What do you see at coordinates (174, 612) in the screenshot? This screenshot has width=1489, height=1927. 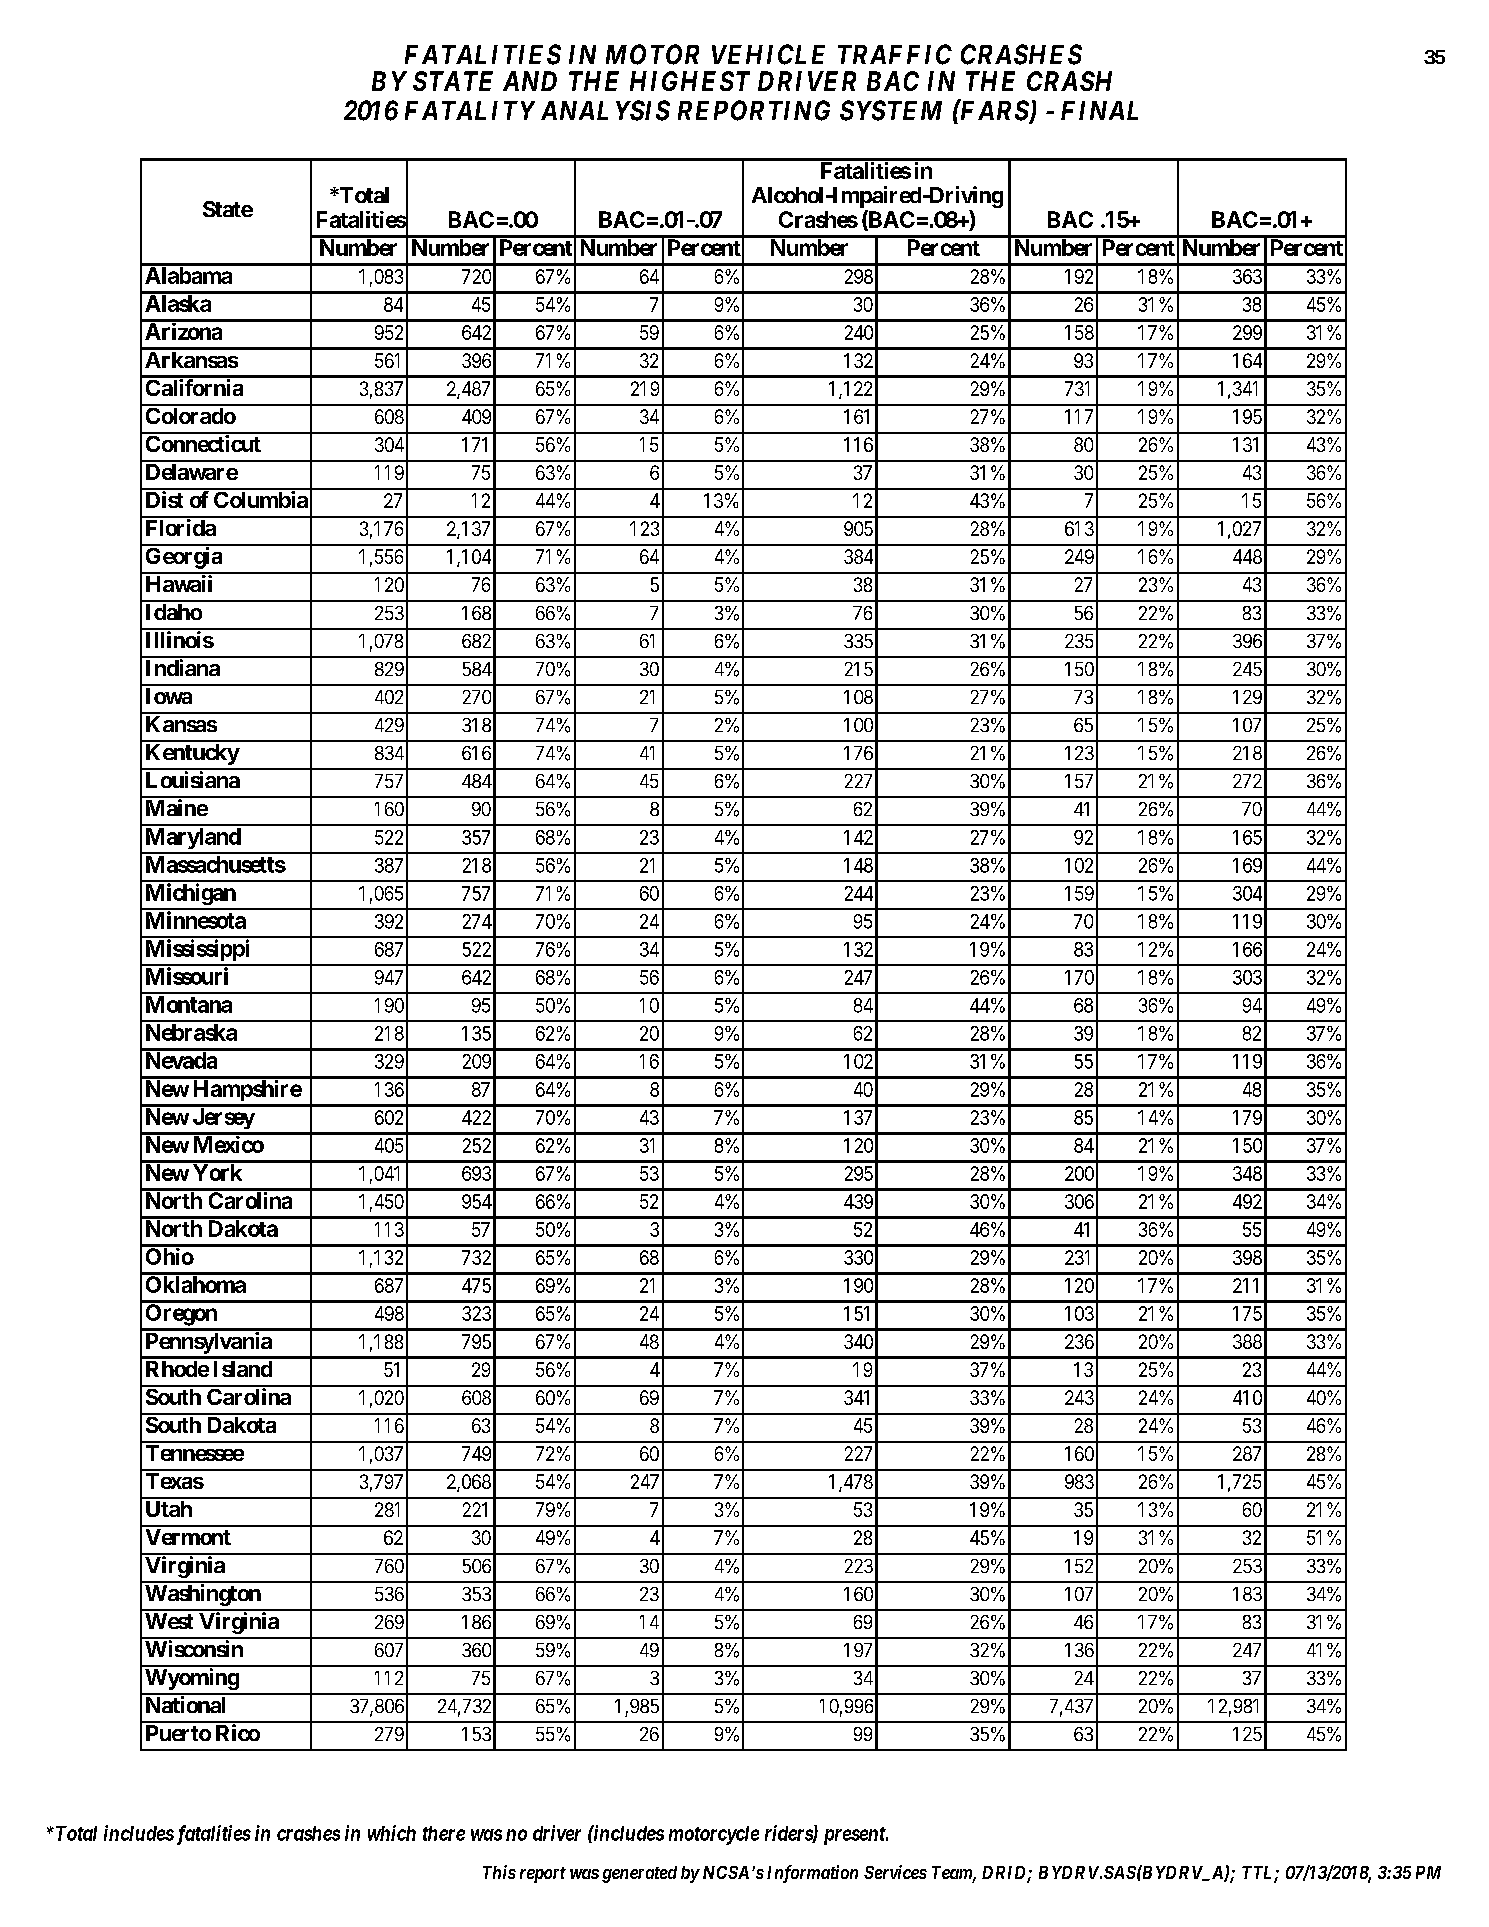 I see `Idaho` at bounding box center [174, 612].
